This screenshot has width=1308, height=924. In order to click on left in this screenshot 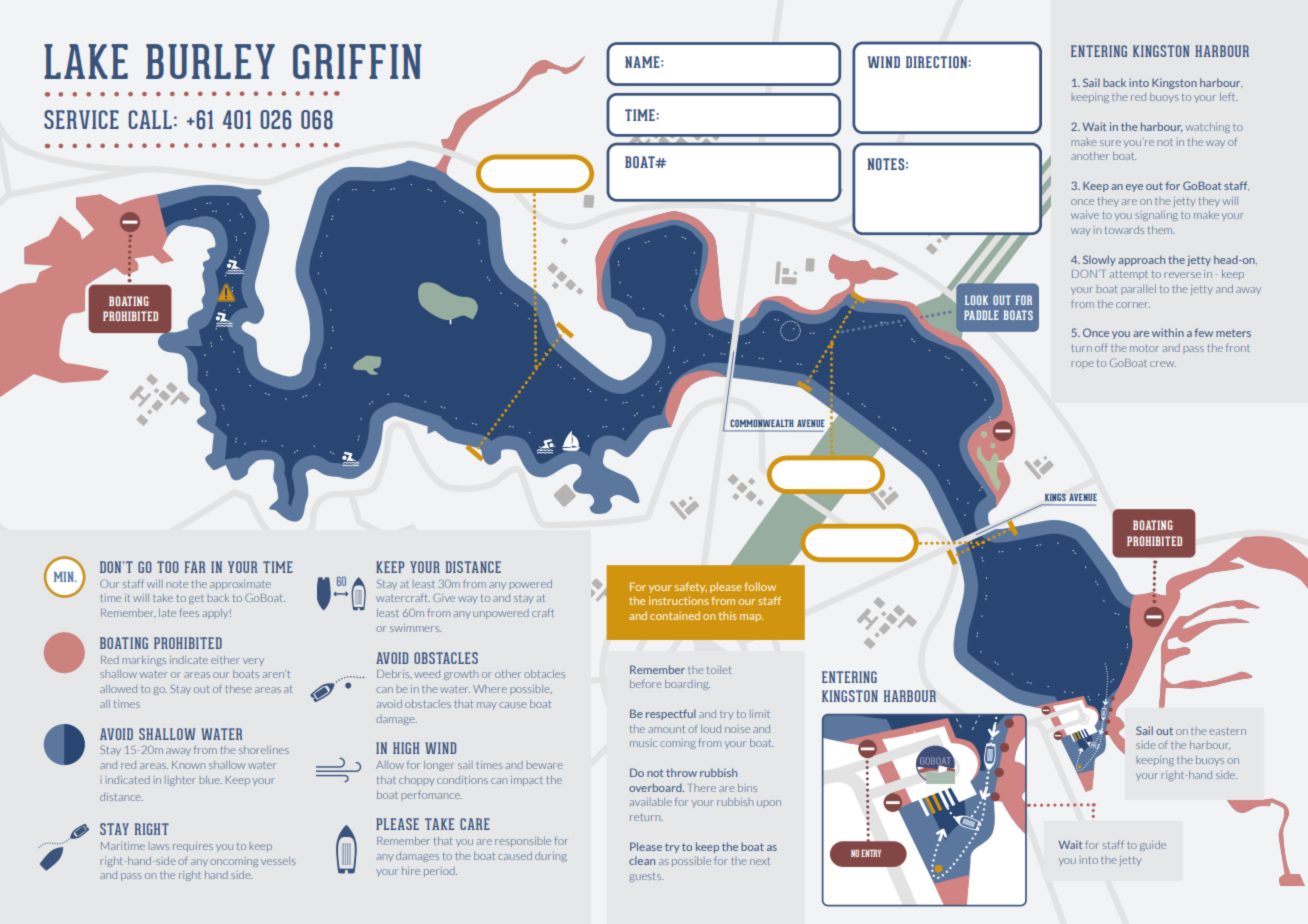, I will do `click(1229, 96)`.
